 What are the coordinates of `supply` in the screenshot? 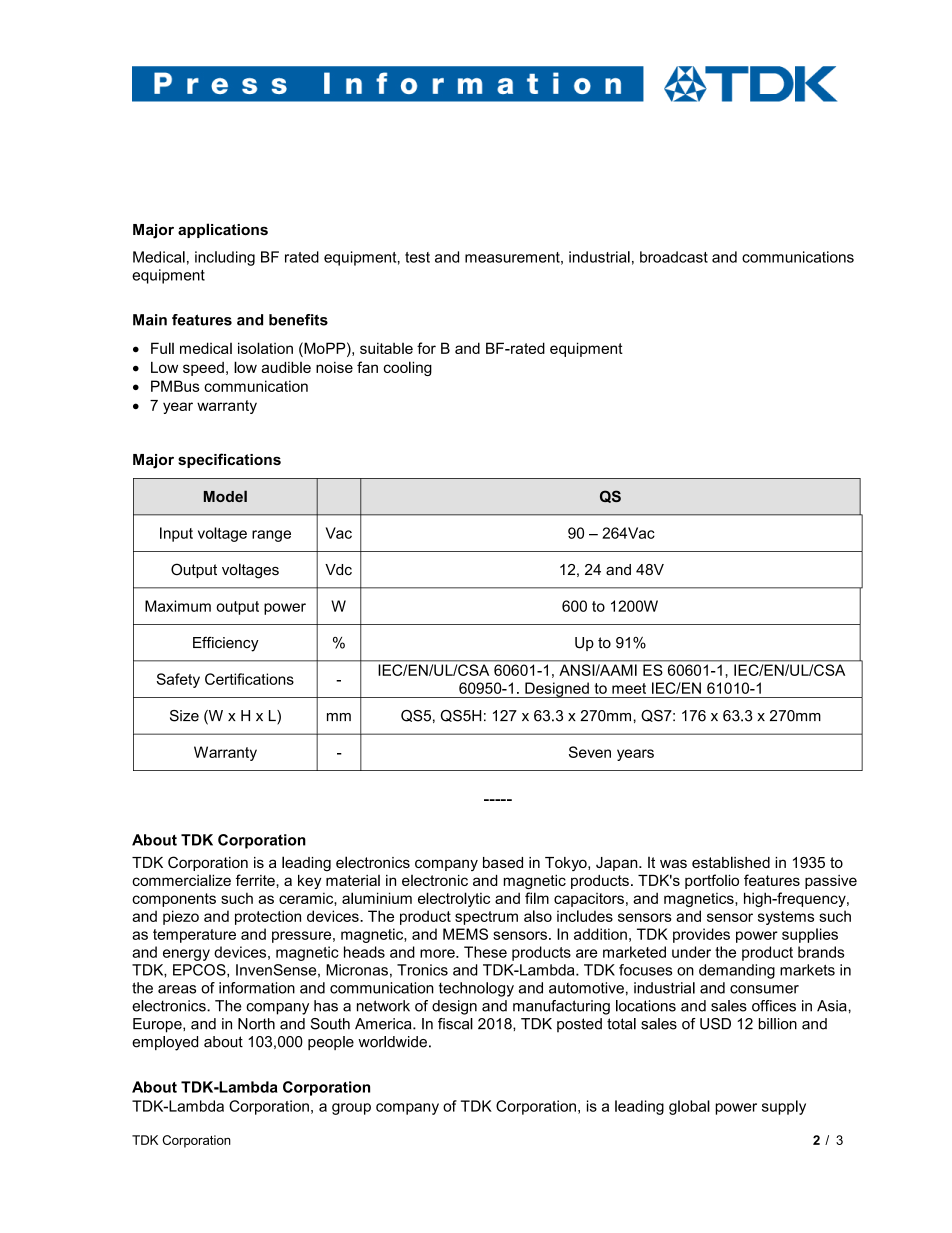 It's located at (784, 1107).
